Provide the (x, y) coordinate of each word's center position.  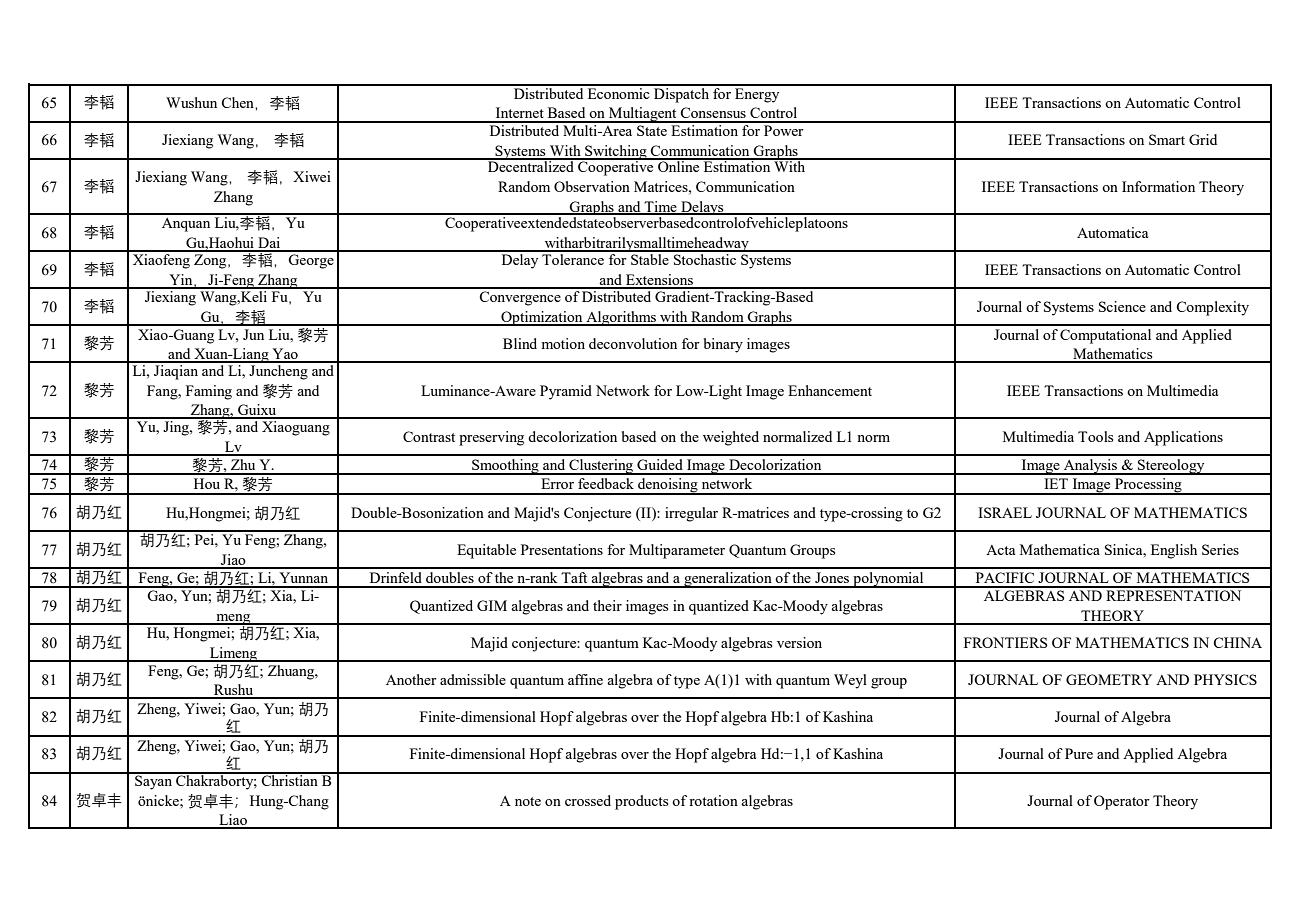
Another (411, 679)
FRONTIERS (1006, 642)
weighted (731, 438)
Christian (289, 779)
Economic (618, 92)
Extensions (659, 281)
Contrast (429, 436)
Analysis (1090, 467)
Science (1122, 306)
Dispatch (681, 94)
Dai (269, 244)
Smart (1167, 139)
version (799, 642)
